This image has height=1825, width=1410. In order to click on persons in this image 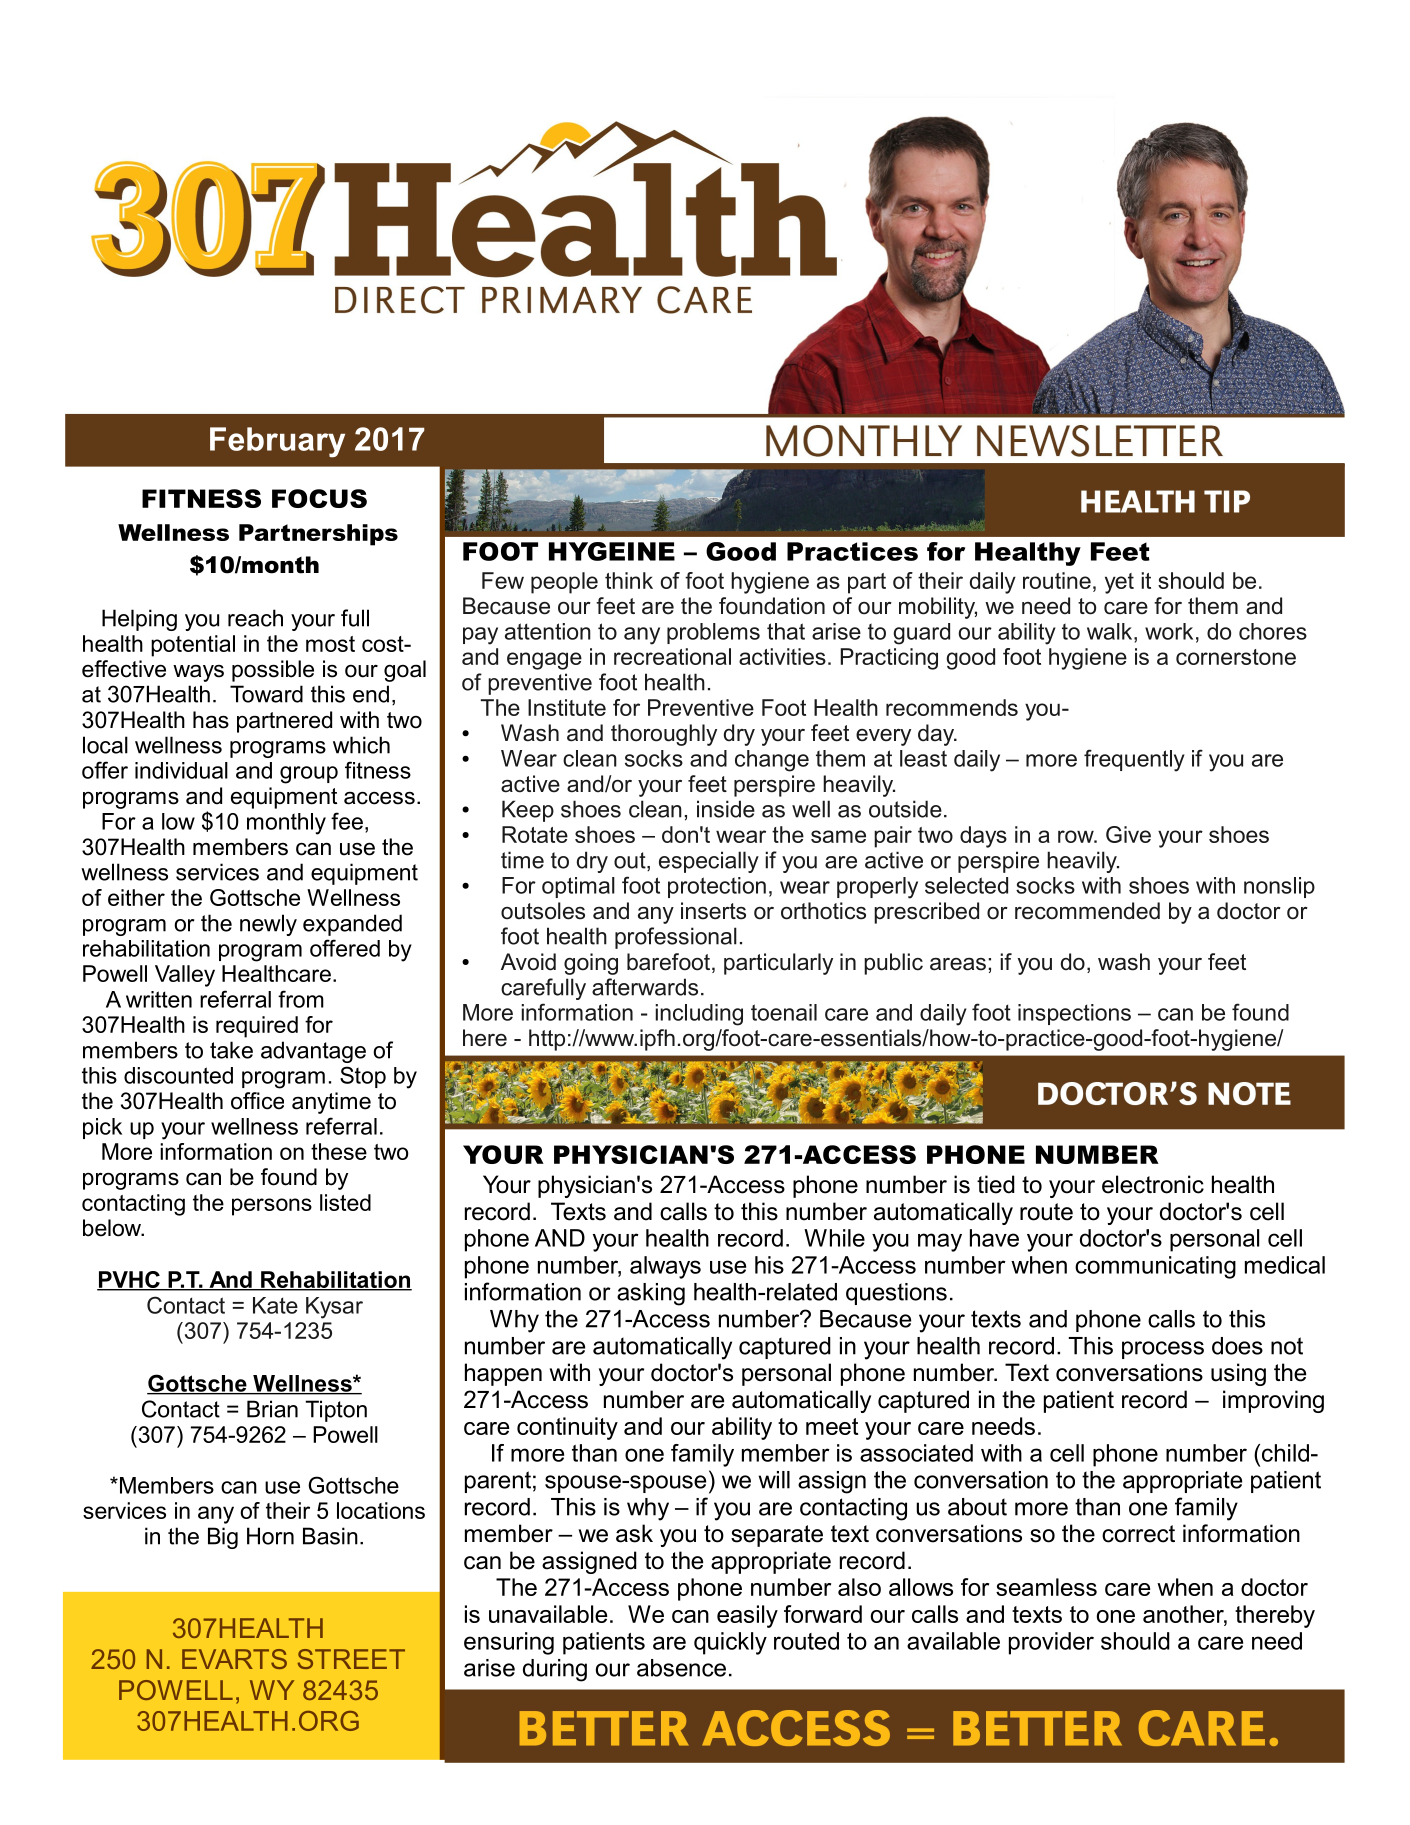, I will do `click(272, 1207)`.
